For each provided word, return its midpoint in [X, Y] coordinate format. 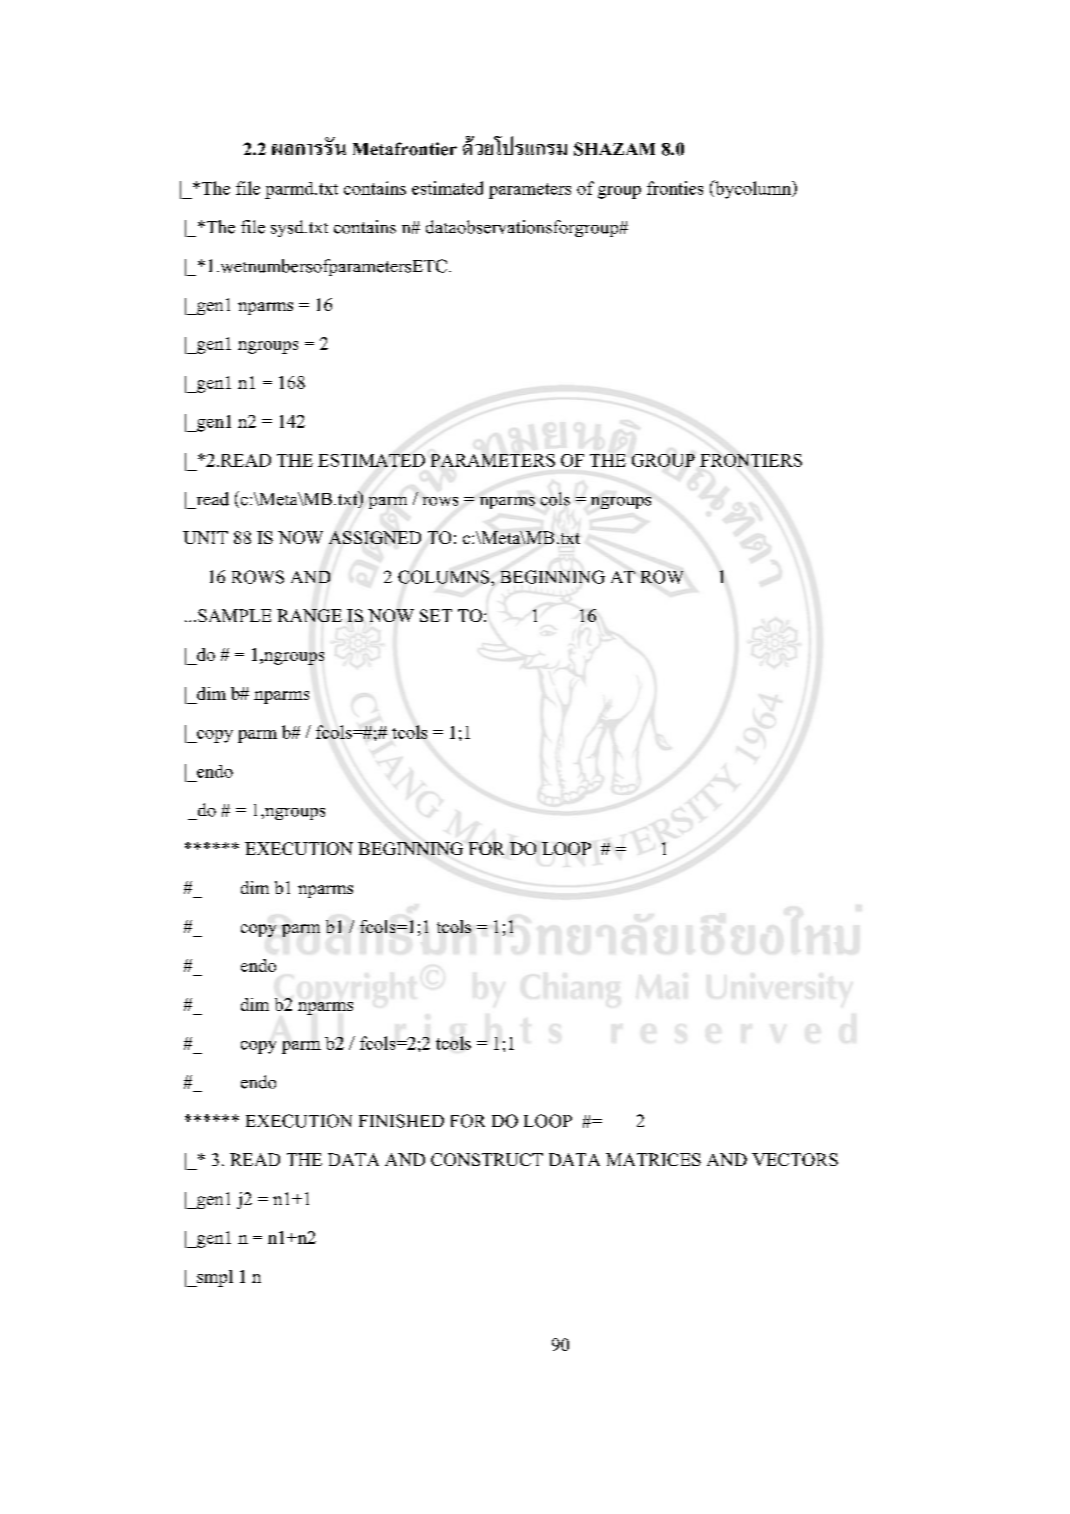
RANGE [309, 615]
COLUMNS [445, 577]
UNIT [205, 537]
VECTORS [795, 1159]
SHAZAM [614, 149]
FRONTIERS [751, 460]
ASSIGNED [375, 537]
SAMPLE [234, 615]
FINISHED [401, 1121]
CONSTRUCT [487, 1159]
